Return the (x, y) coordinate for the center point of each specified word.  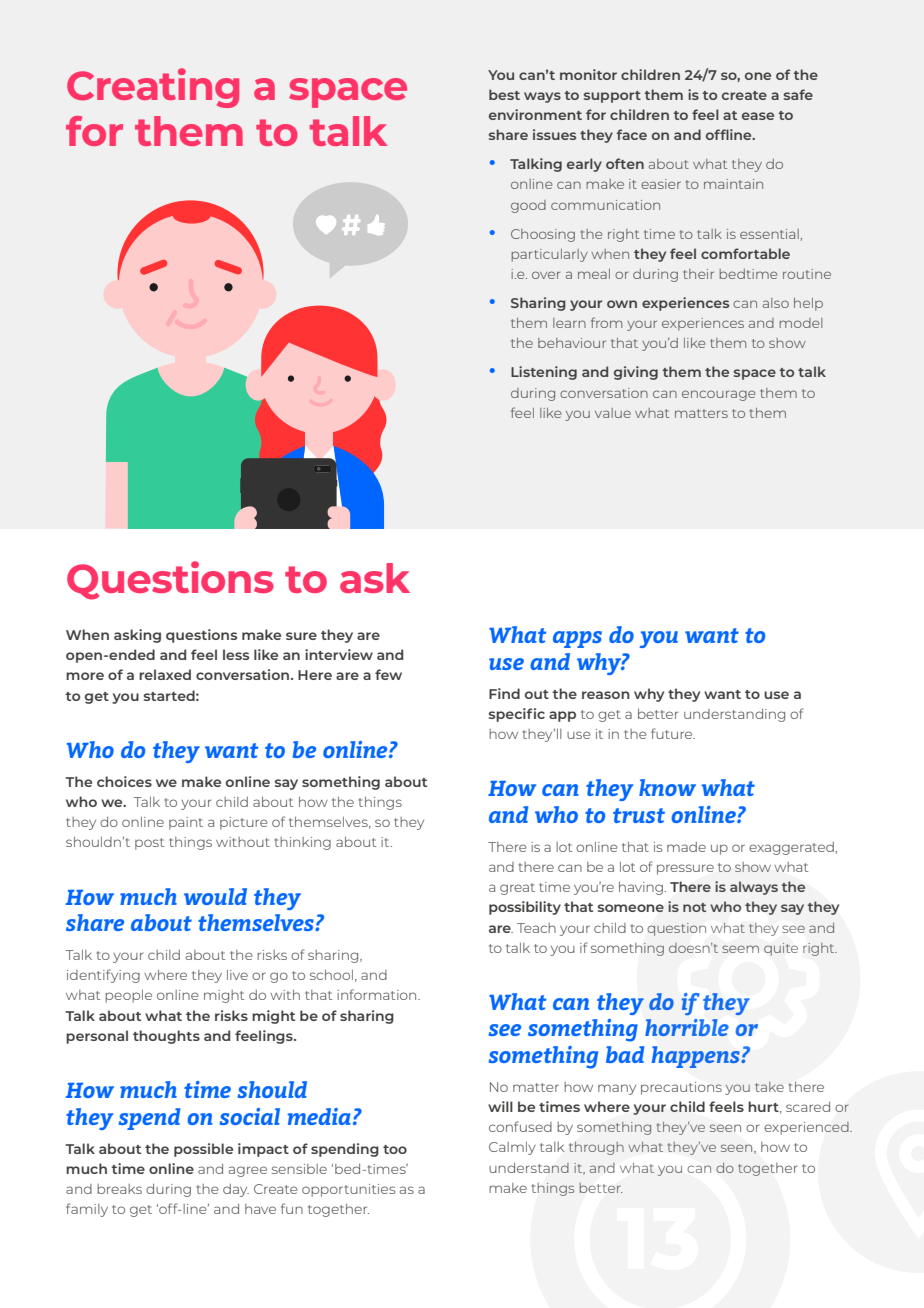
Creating (153, 88)
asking (137, 636)
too (395, 1149)
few (388, 674)
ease (758, 116)
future (673, 733)
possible (203, 1150)
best (504, 94)
